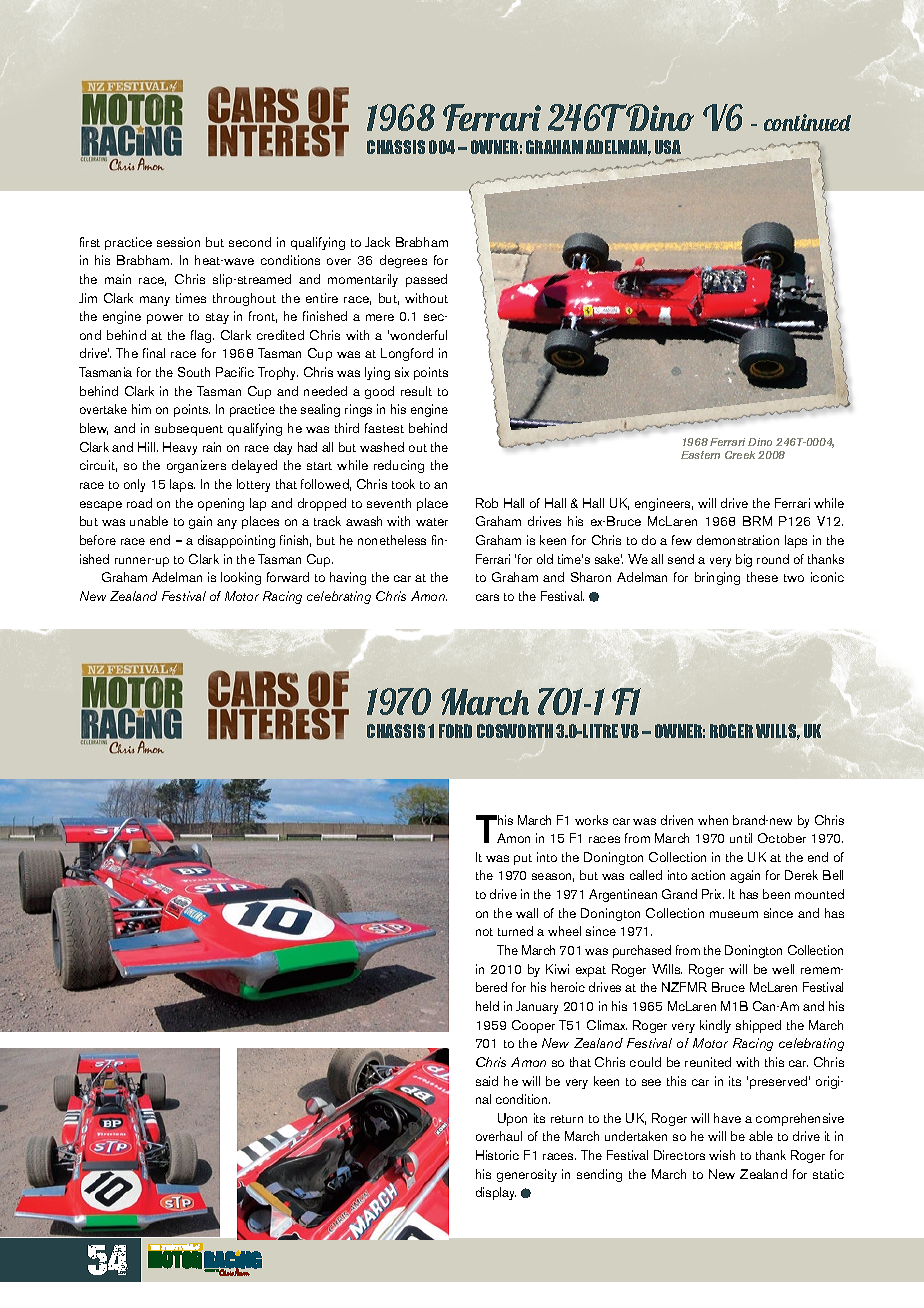  I want to click on looking, so click(241, 578).
